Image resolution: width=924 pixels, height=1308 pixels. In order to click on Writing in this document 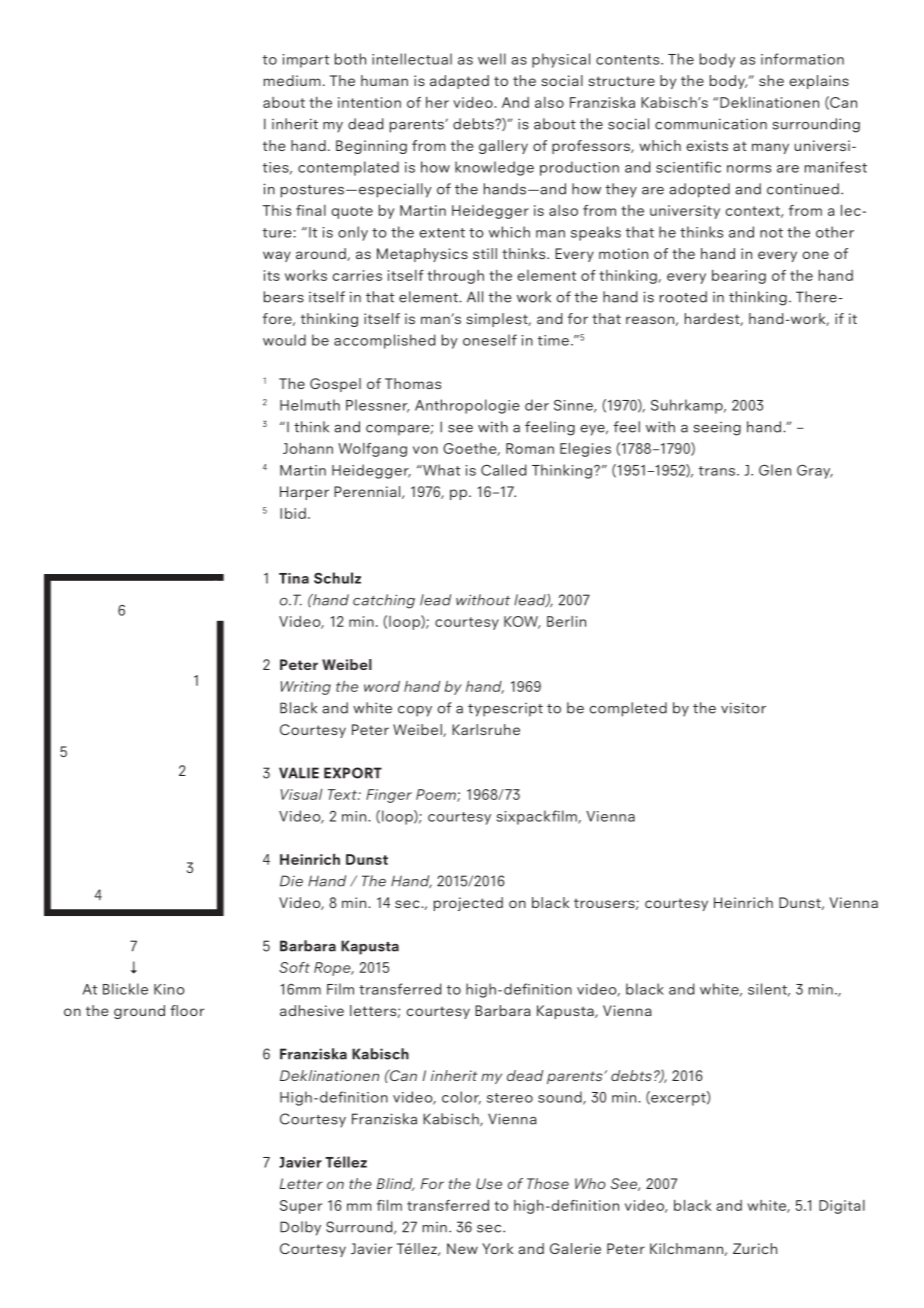, I will do `click(306, 688)`.
